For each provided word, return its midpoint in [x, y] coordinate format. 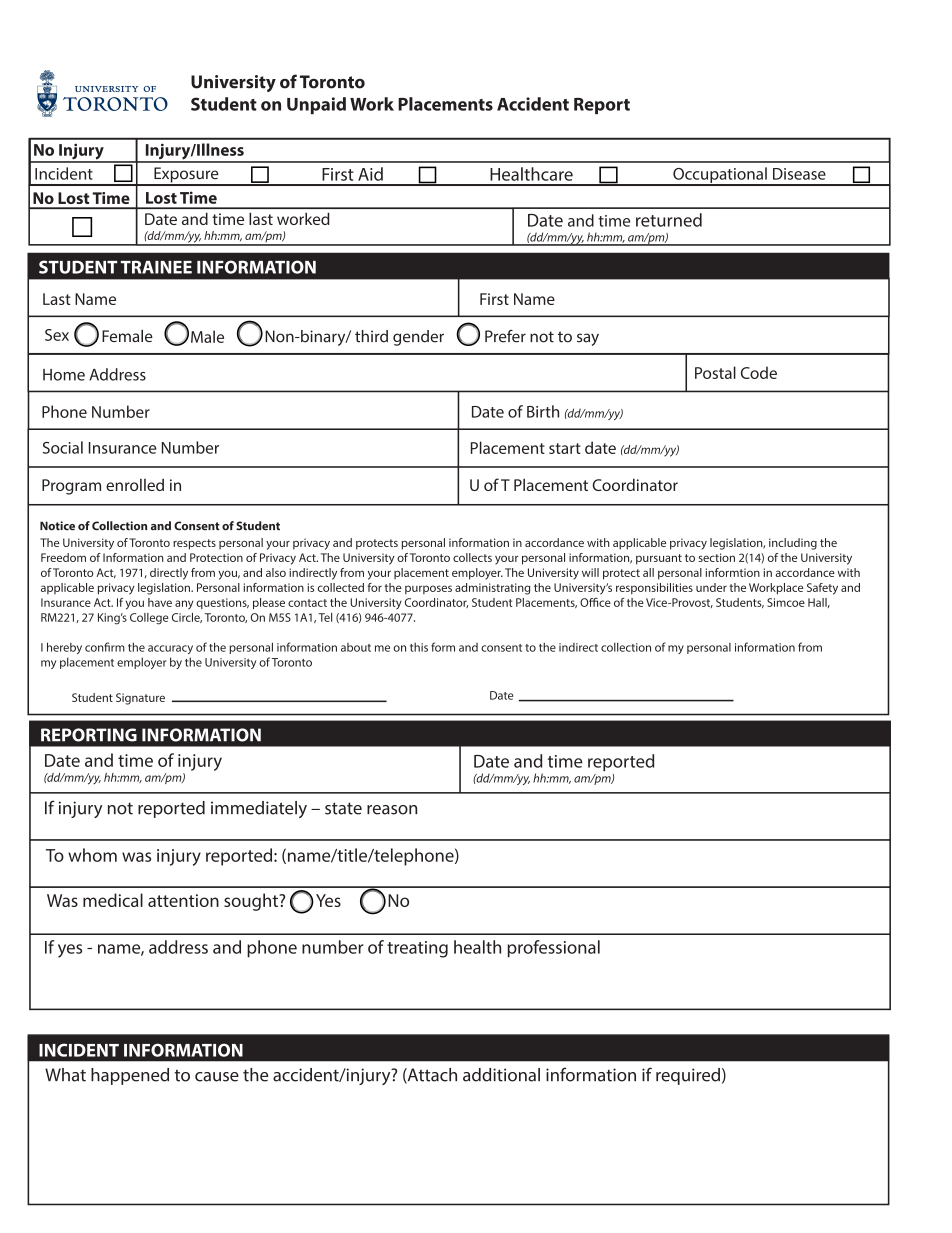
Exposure [186, 176]
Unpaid [316, 105]
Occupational [720, 176]
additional [501, 1075]
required [688, 1076]
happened [130, 1076]
